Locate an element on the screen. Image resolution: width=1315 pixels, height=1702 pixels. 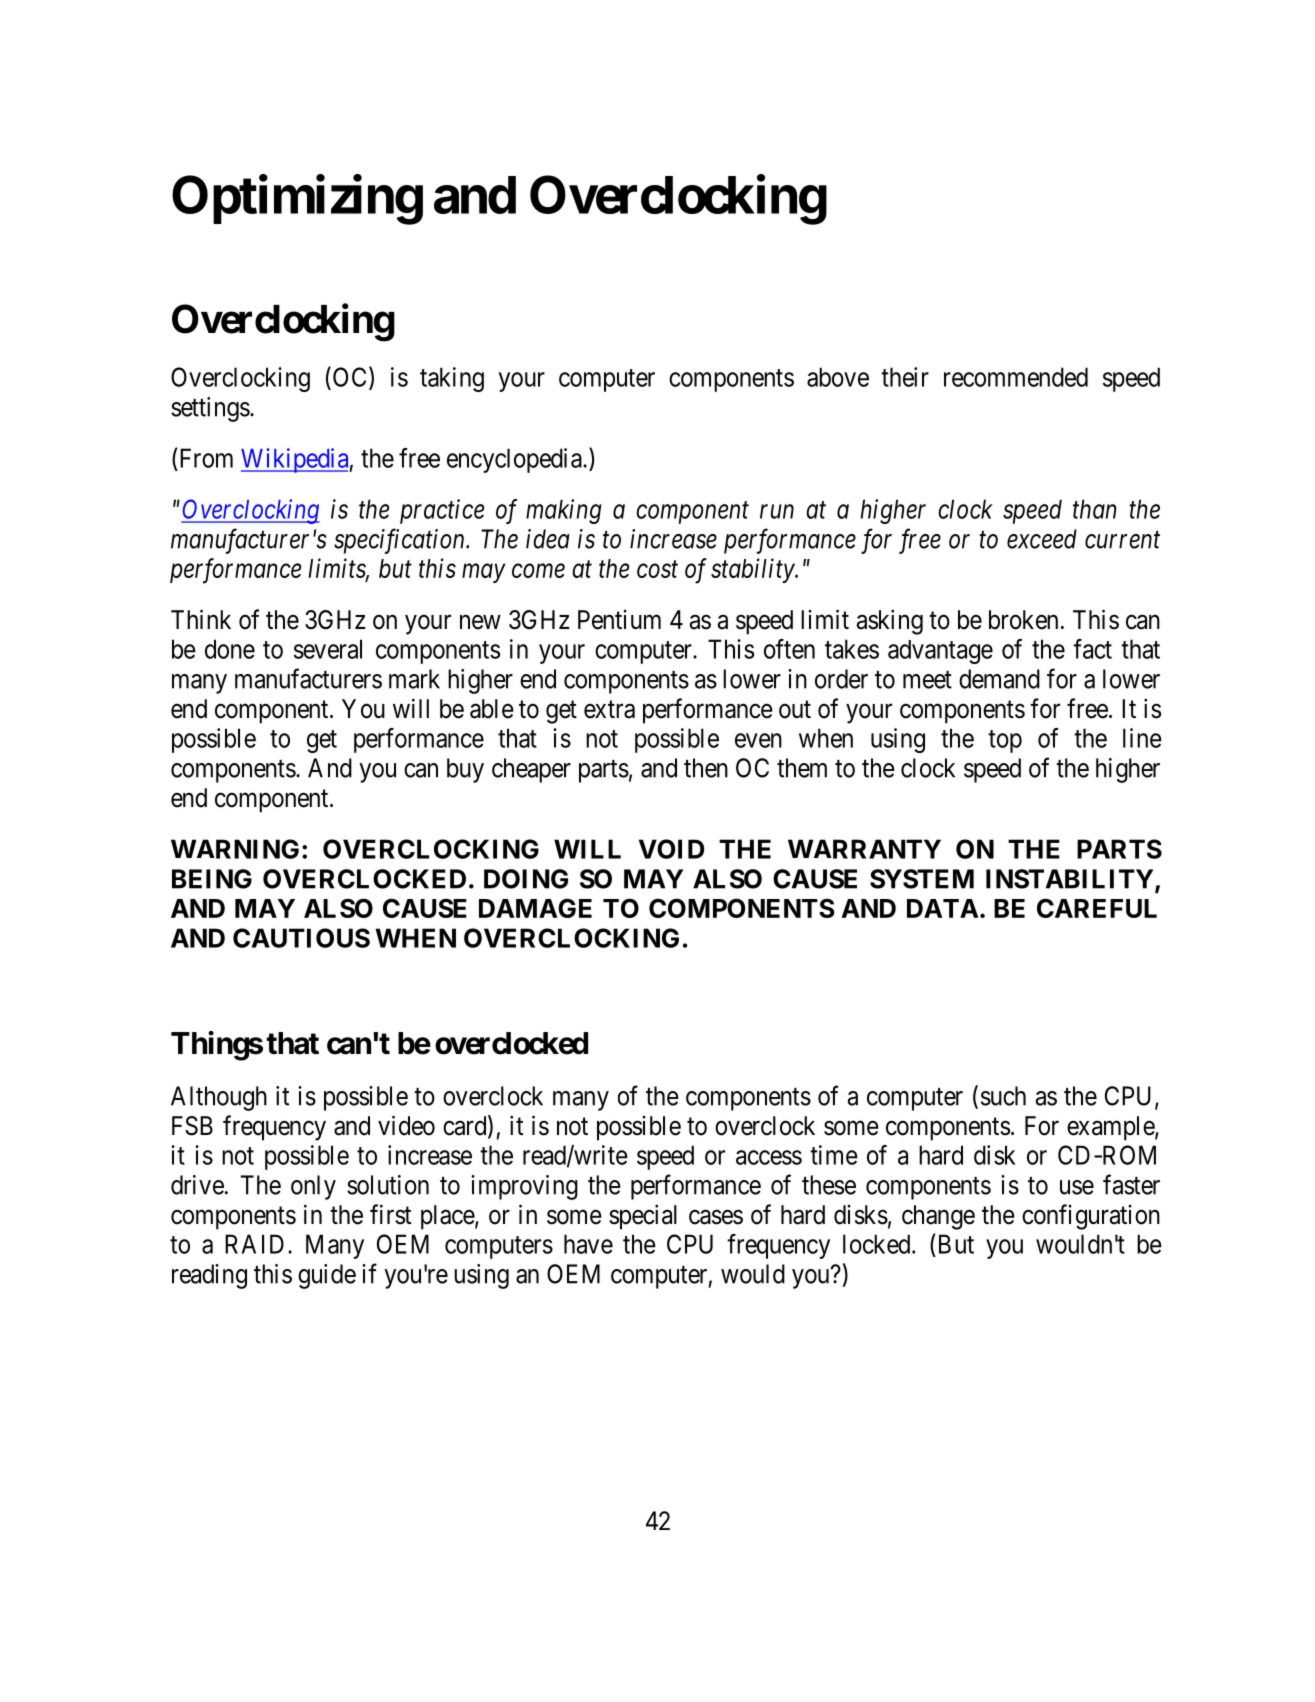
recommended is located at coordinates (1016, 377).
